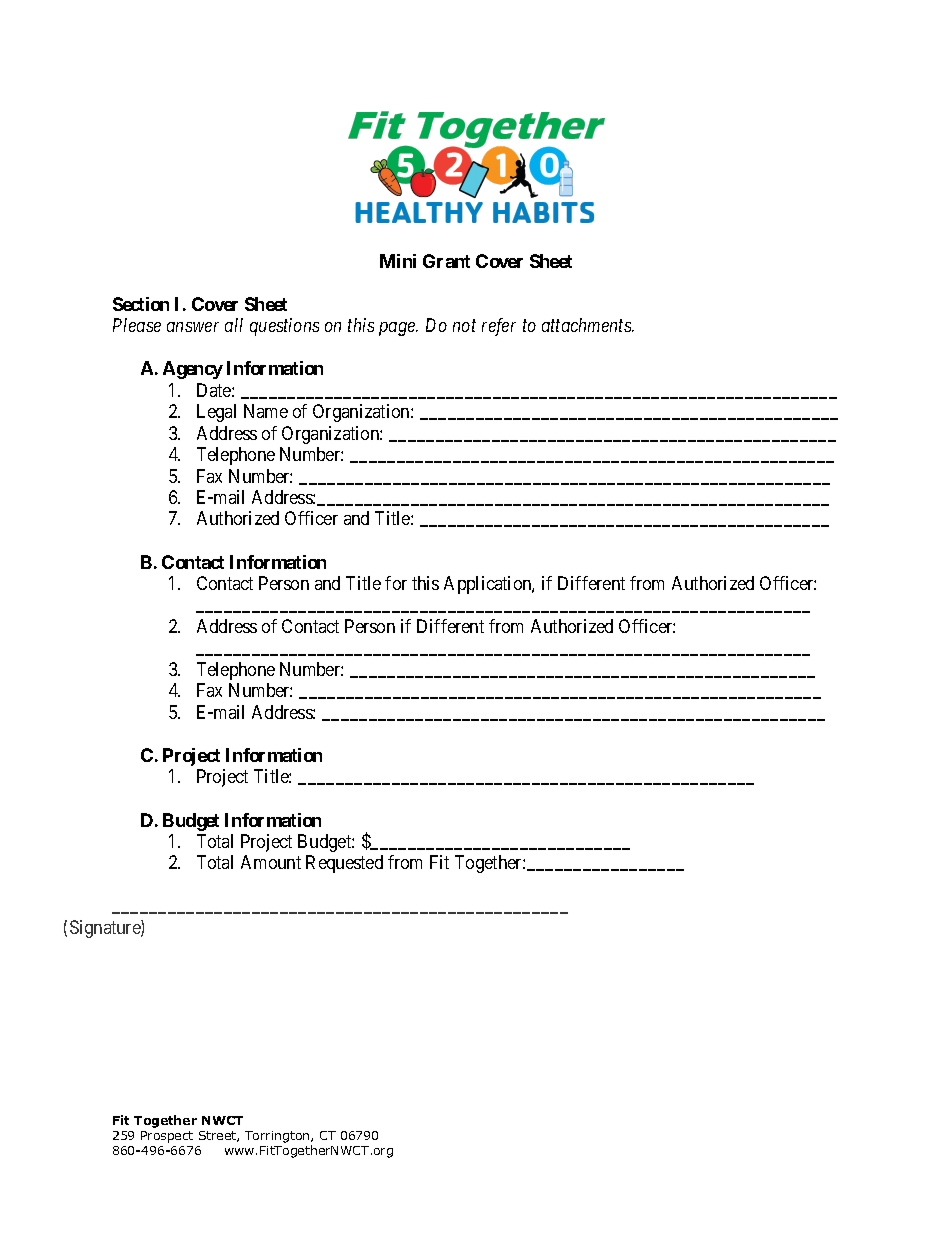  Describe the element at coordinates (464, 326) in the screenshot. I see `not` at that location.
